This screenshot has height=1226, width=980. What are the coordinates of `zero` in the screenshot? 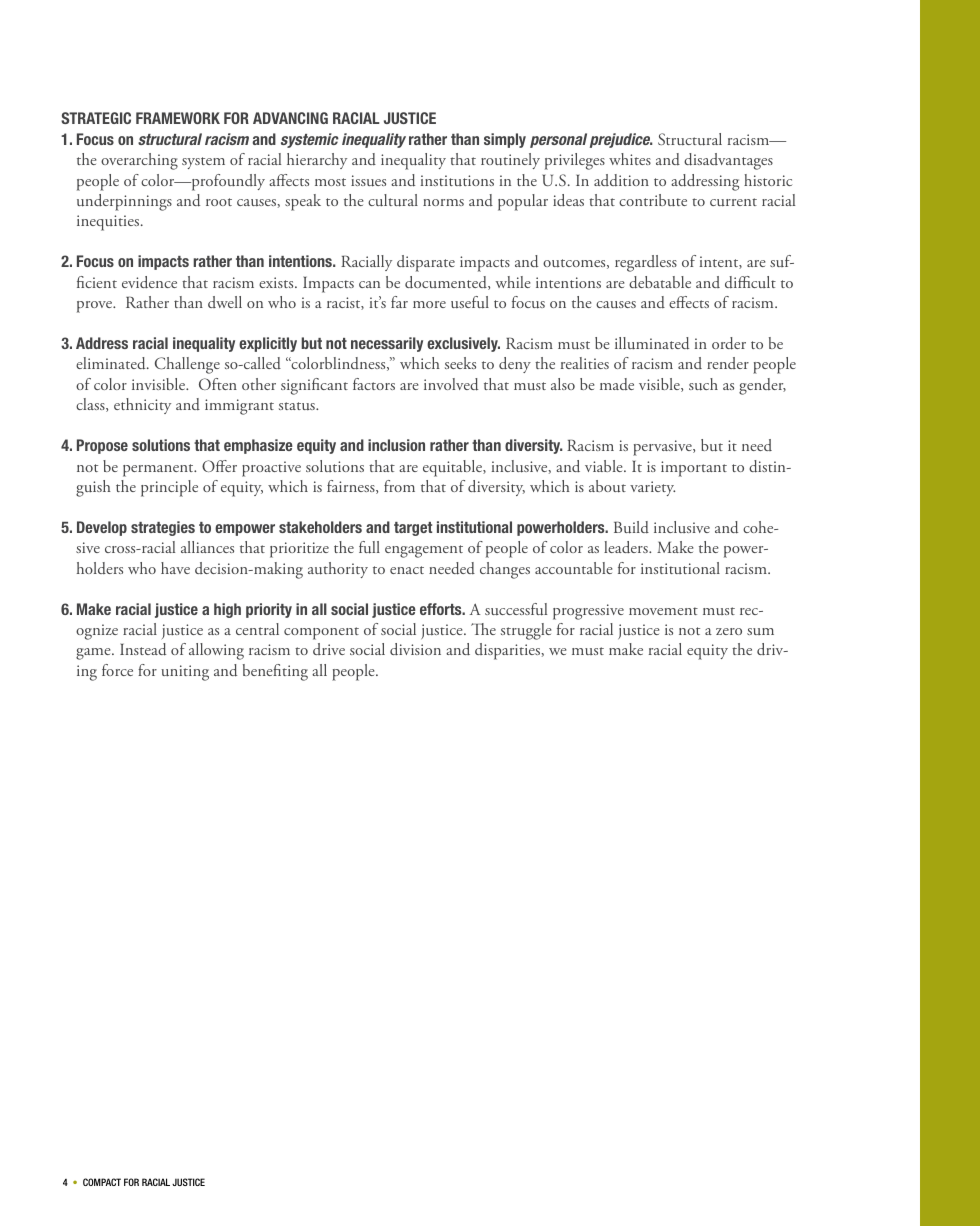 It's located at (729, 631).
